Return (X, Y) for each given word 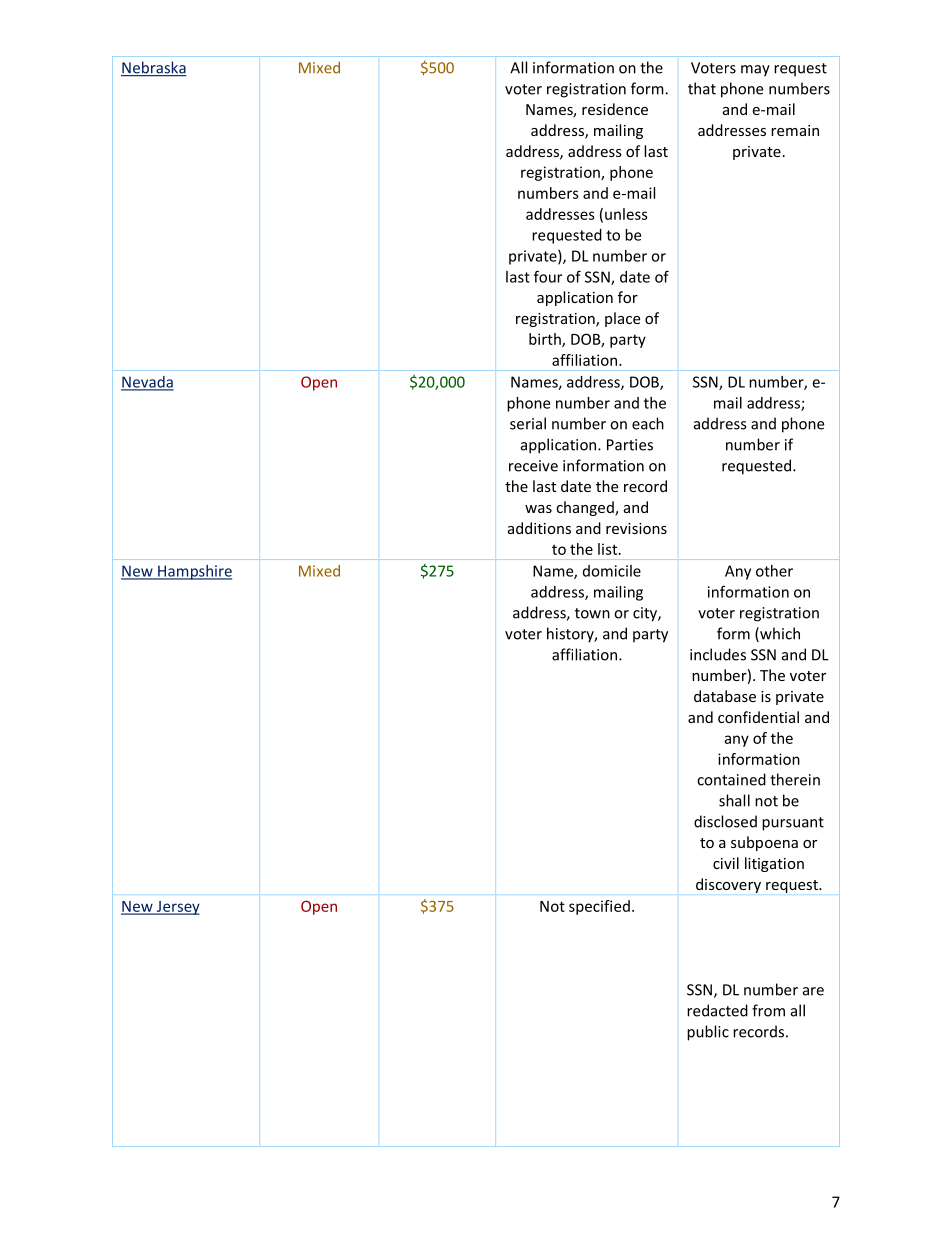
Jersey (177, 908)
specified (599, 907)
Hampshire (194, 572)
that (702, 88)
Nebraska (154, 68)
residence (615, 109)
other (774, 571)
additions (539, 528)
